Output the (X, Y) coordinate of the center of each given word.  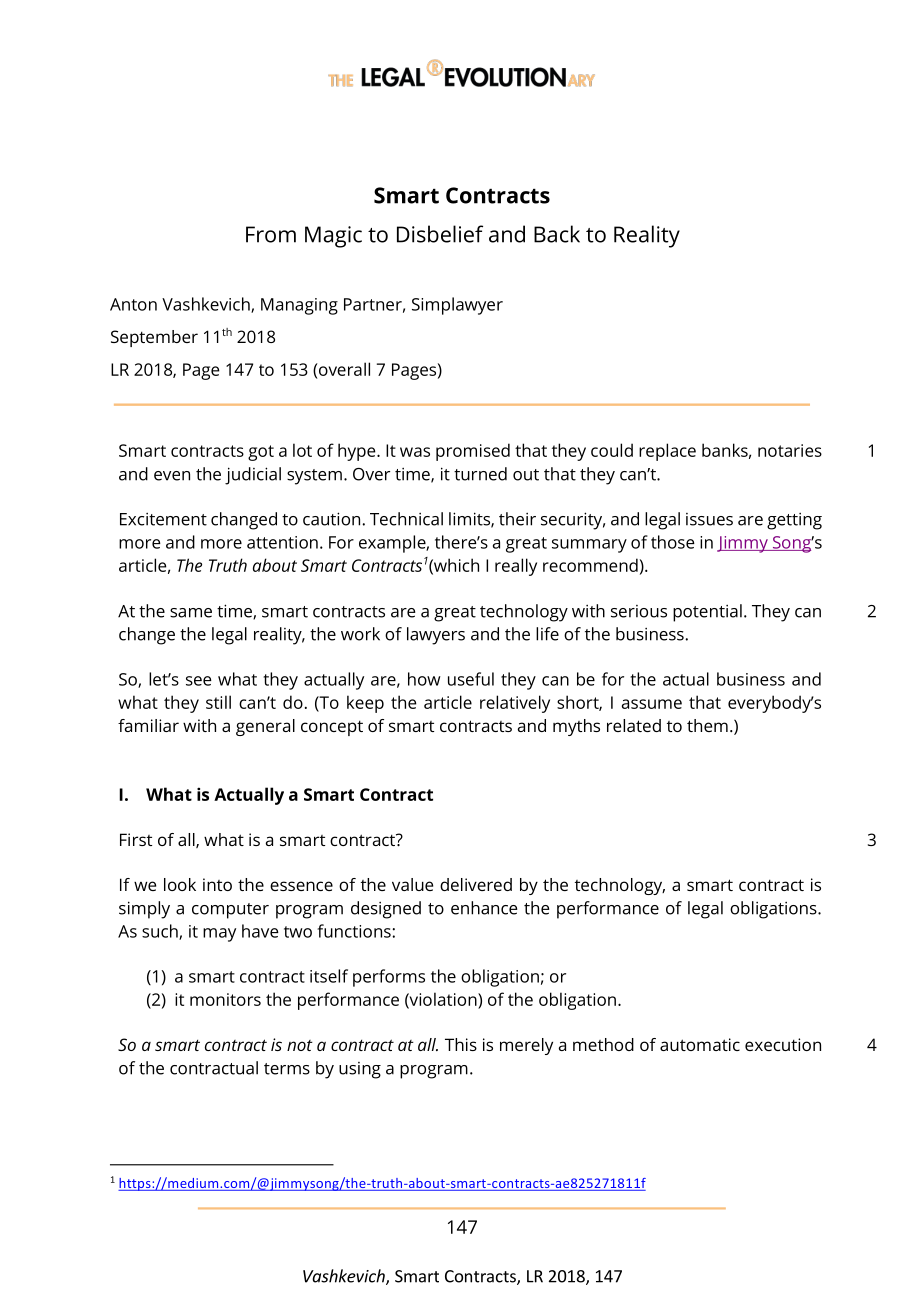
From (271, 234)
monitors (225, 999)
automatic (700, 1044)
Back (557, 234)
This (461, 1044)
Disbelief (440, 234)
